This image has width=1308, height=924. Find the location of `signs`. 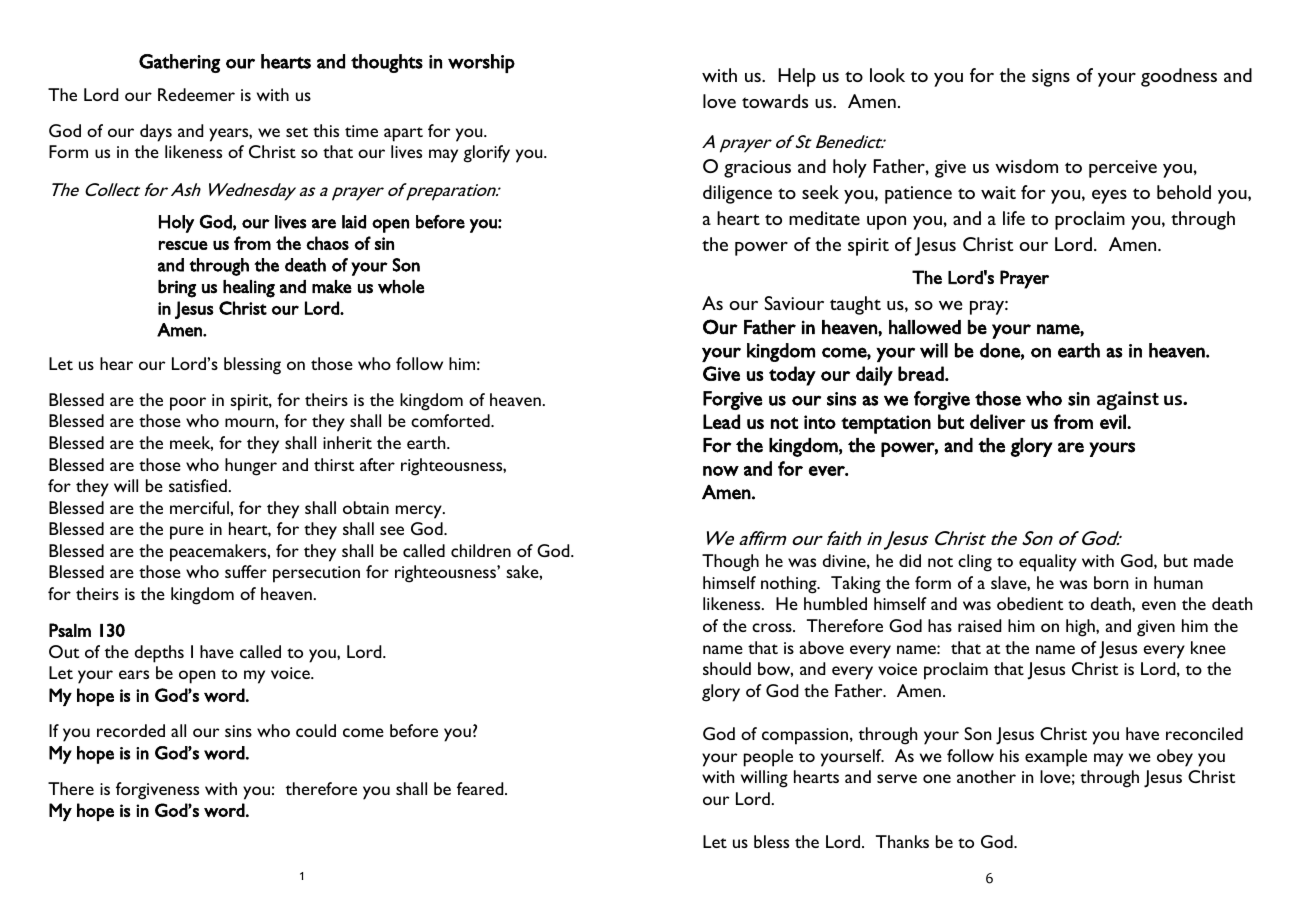

signs is located at coordinates (1051, 78).
